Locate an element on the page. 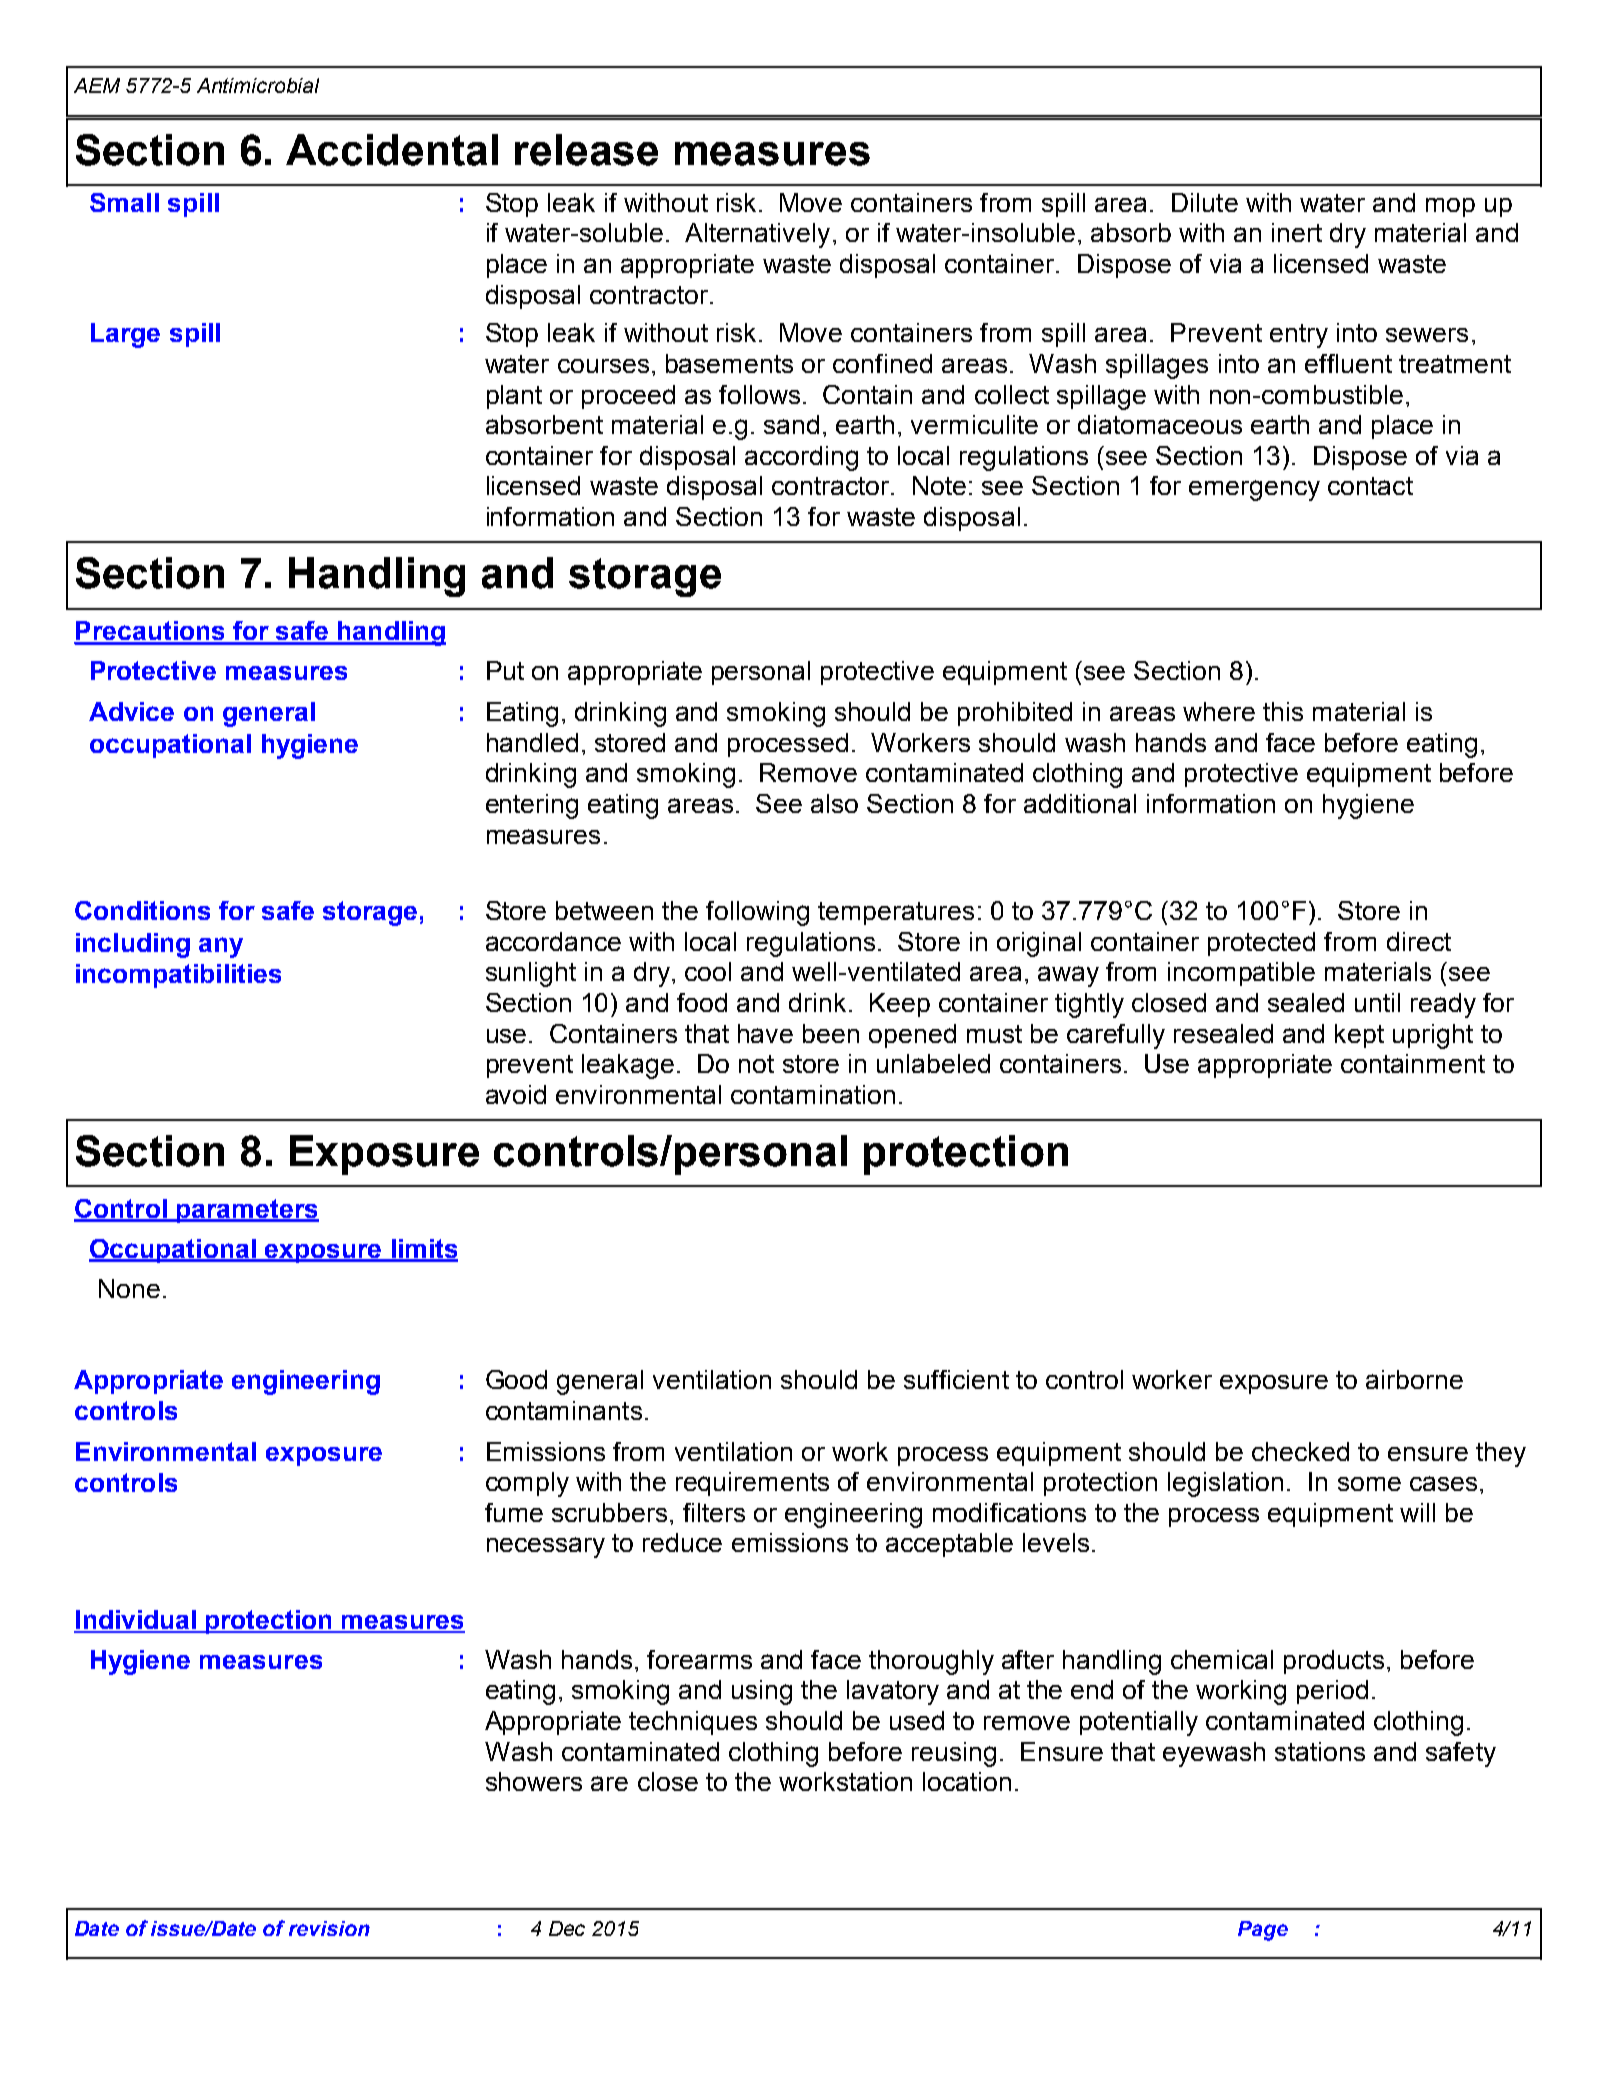  revision is located at coordinates (329, 1928).
